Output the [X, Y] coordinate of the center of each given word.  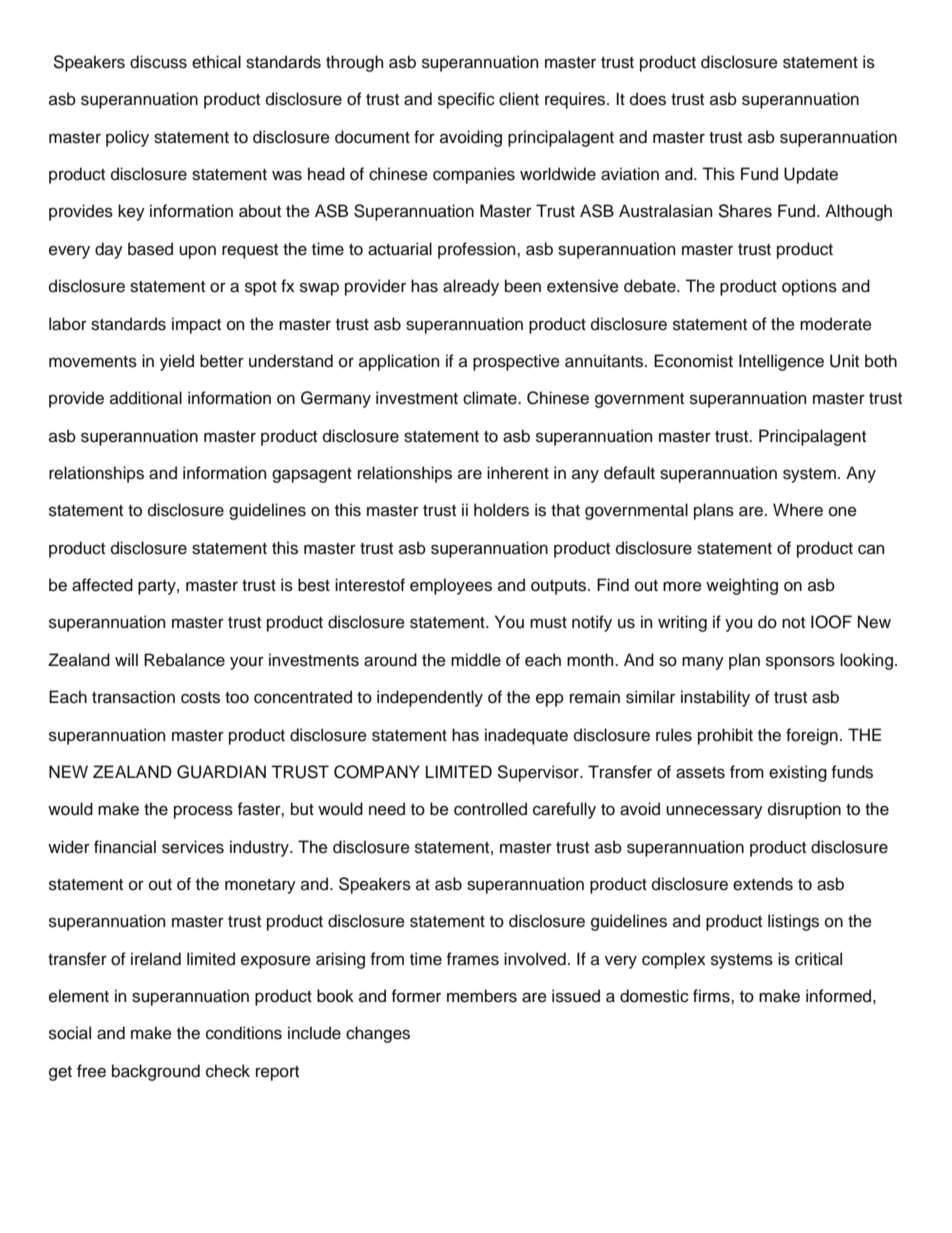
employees [451, 586]
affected [102, 585]
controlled [490, 809]
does [648, 99]
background [156, 1072]
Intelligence [781, 362]
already [471, 287]
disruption [804, 810]
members [482, 996]
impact [196, 325]
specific [466, 100]
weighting [742, 586]
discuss [158, 62]
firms [712, 996]
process [203, 812]
